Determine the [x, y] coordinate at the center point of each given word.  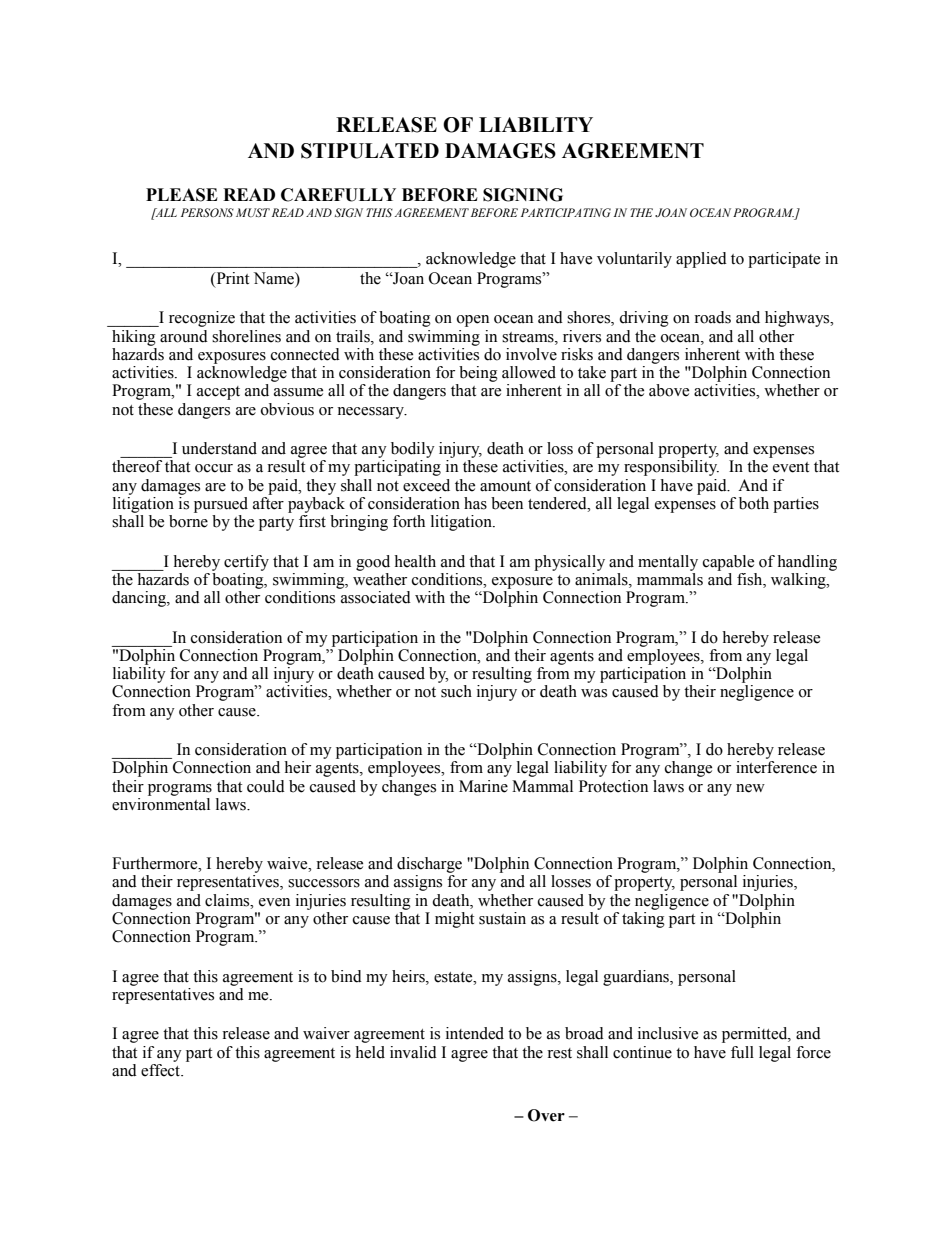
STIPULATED [370, 151]
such [456, 691]
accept [218, 393]
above [669, 390]
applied [701, 260]
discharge [429, 865]
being [478, 374]
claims [228, 900]
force [813, 1052]
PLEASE [182, 195]
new [750, 788]
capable [728, 563]
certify [246, 563]
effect [162, 1070]
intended [475, 1033]
